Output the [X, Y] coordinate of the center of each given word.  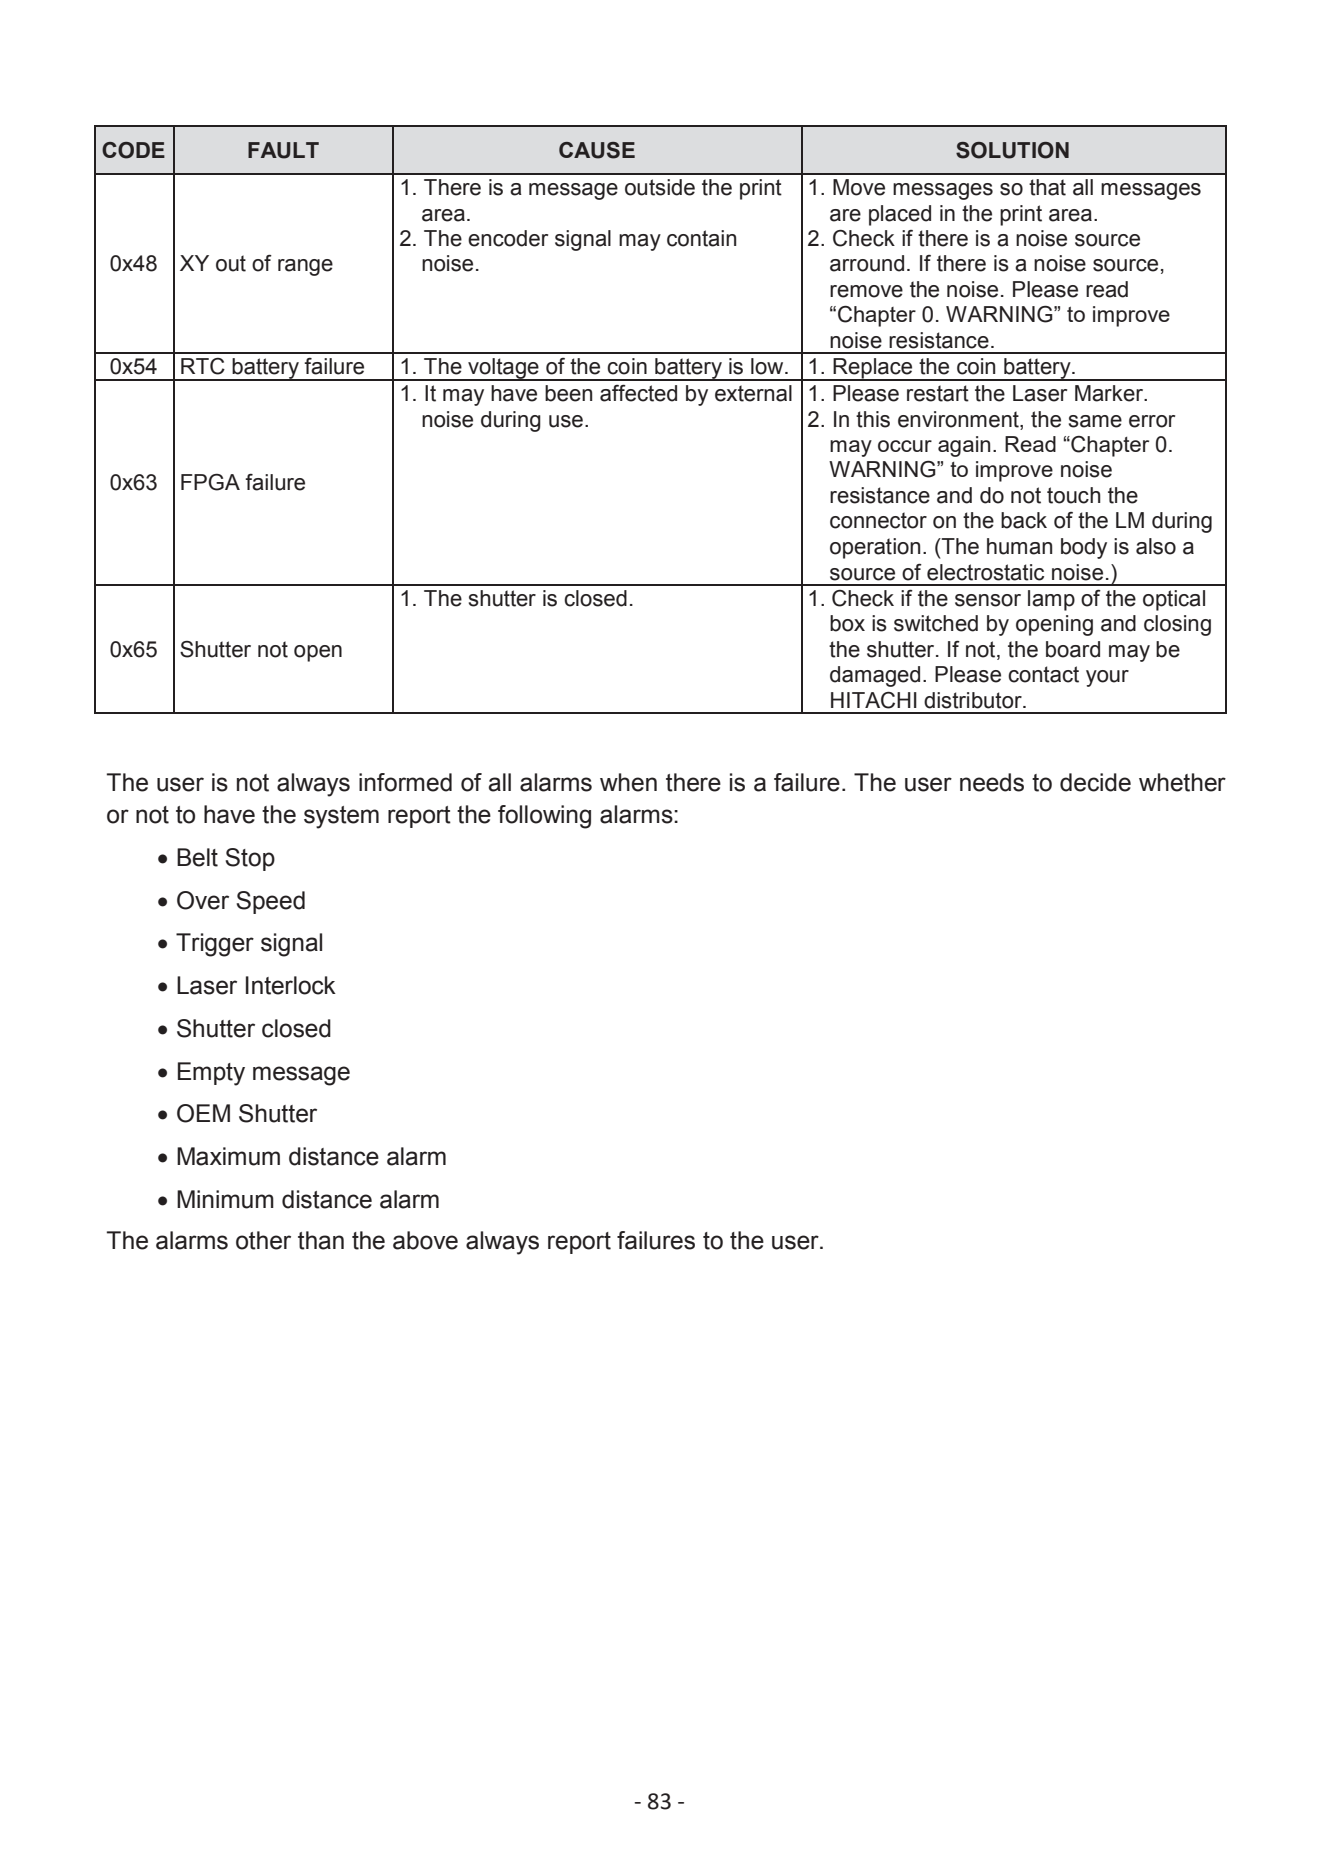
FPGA [210, 482]
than [321, 1240]
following [544, 817]
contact [1043, 674]
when [628, 782]
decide [1095, 782]
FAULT [283, 150]
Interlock [291, 985]
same [1095, 421]
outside [660, 187]
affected [638, 393]
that [1047, 187]
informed [405, 782]
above [425, 1240]
